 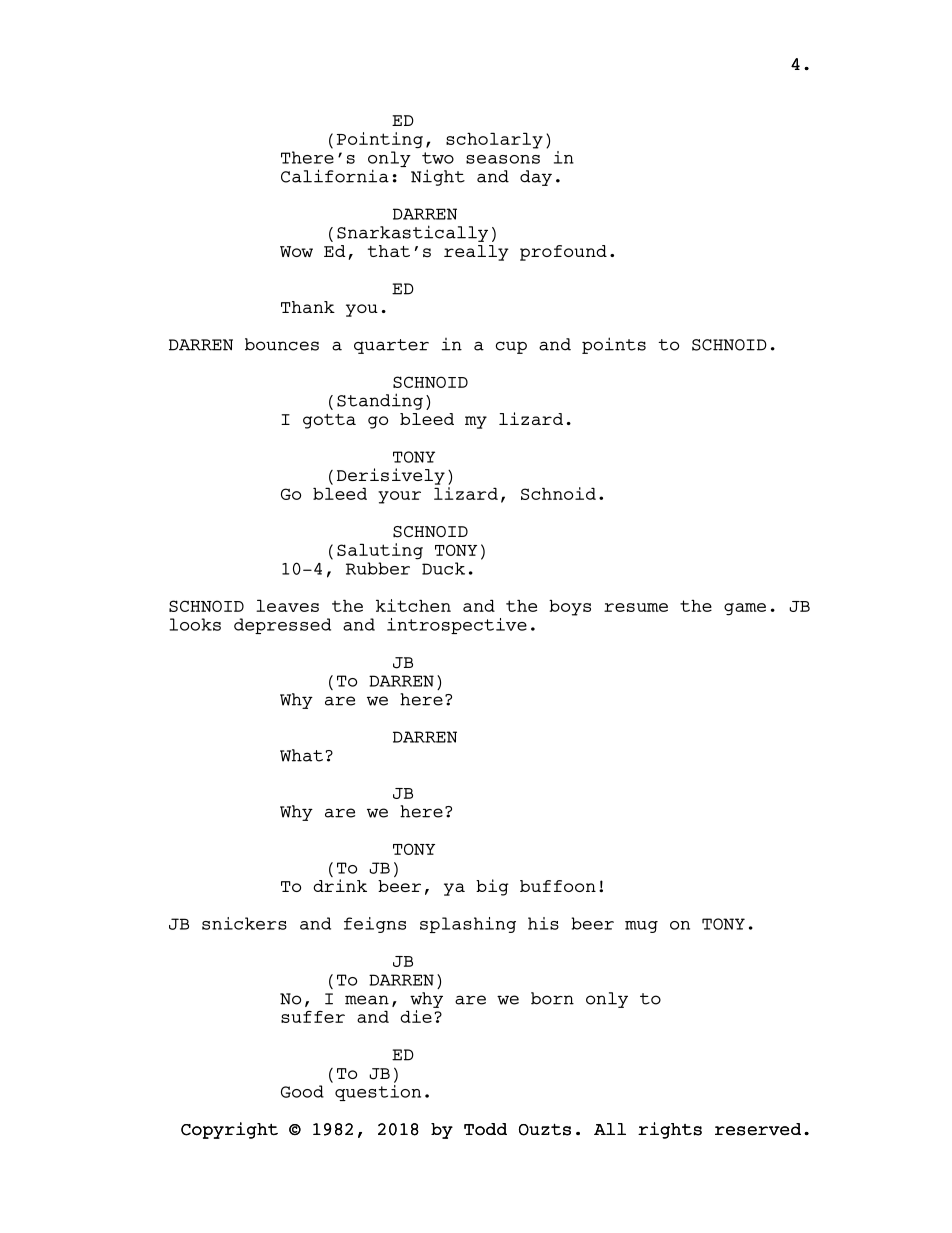 I want to click on Good, so click(x=302, y=1091).
